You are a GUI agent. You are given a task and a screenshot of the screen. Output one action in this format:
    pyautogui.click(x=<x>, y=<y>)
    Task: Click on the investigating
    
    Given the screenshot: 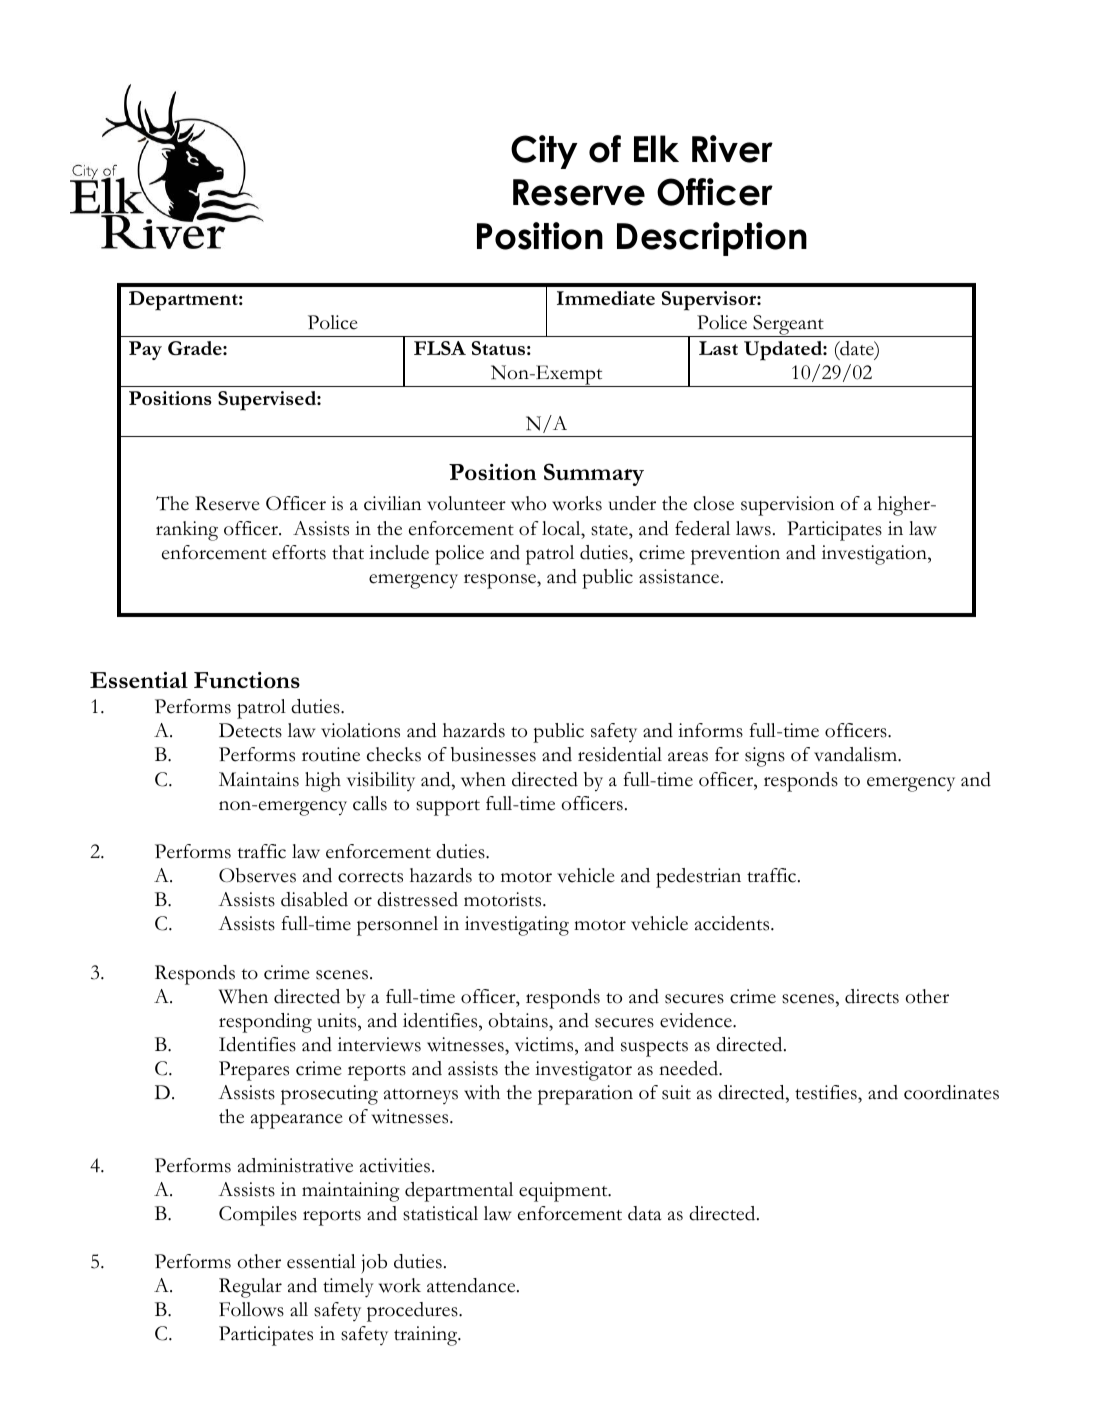 What is the action you would take?
    pyautogui.click(x=517, y=926)
